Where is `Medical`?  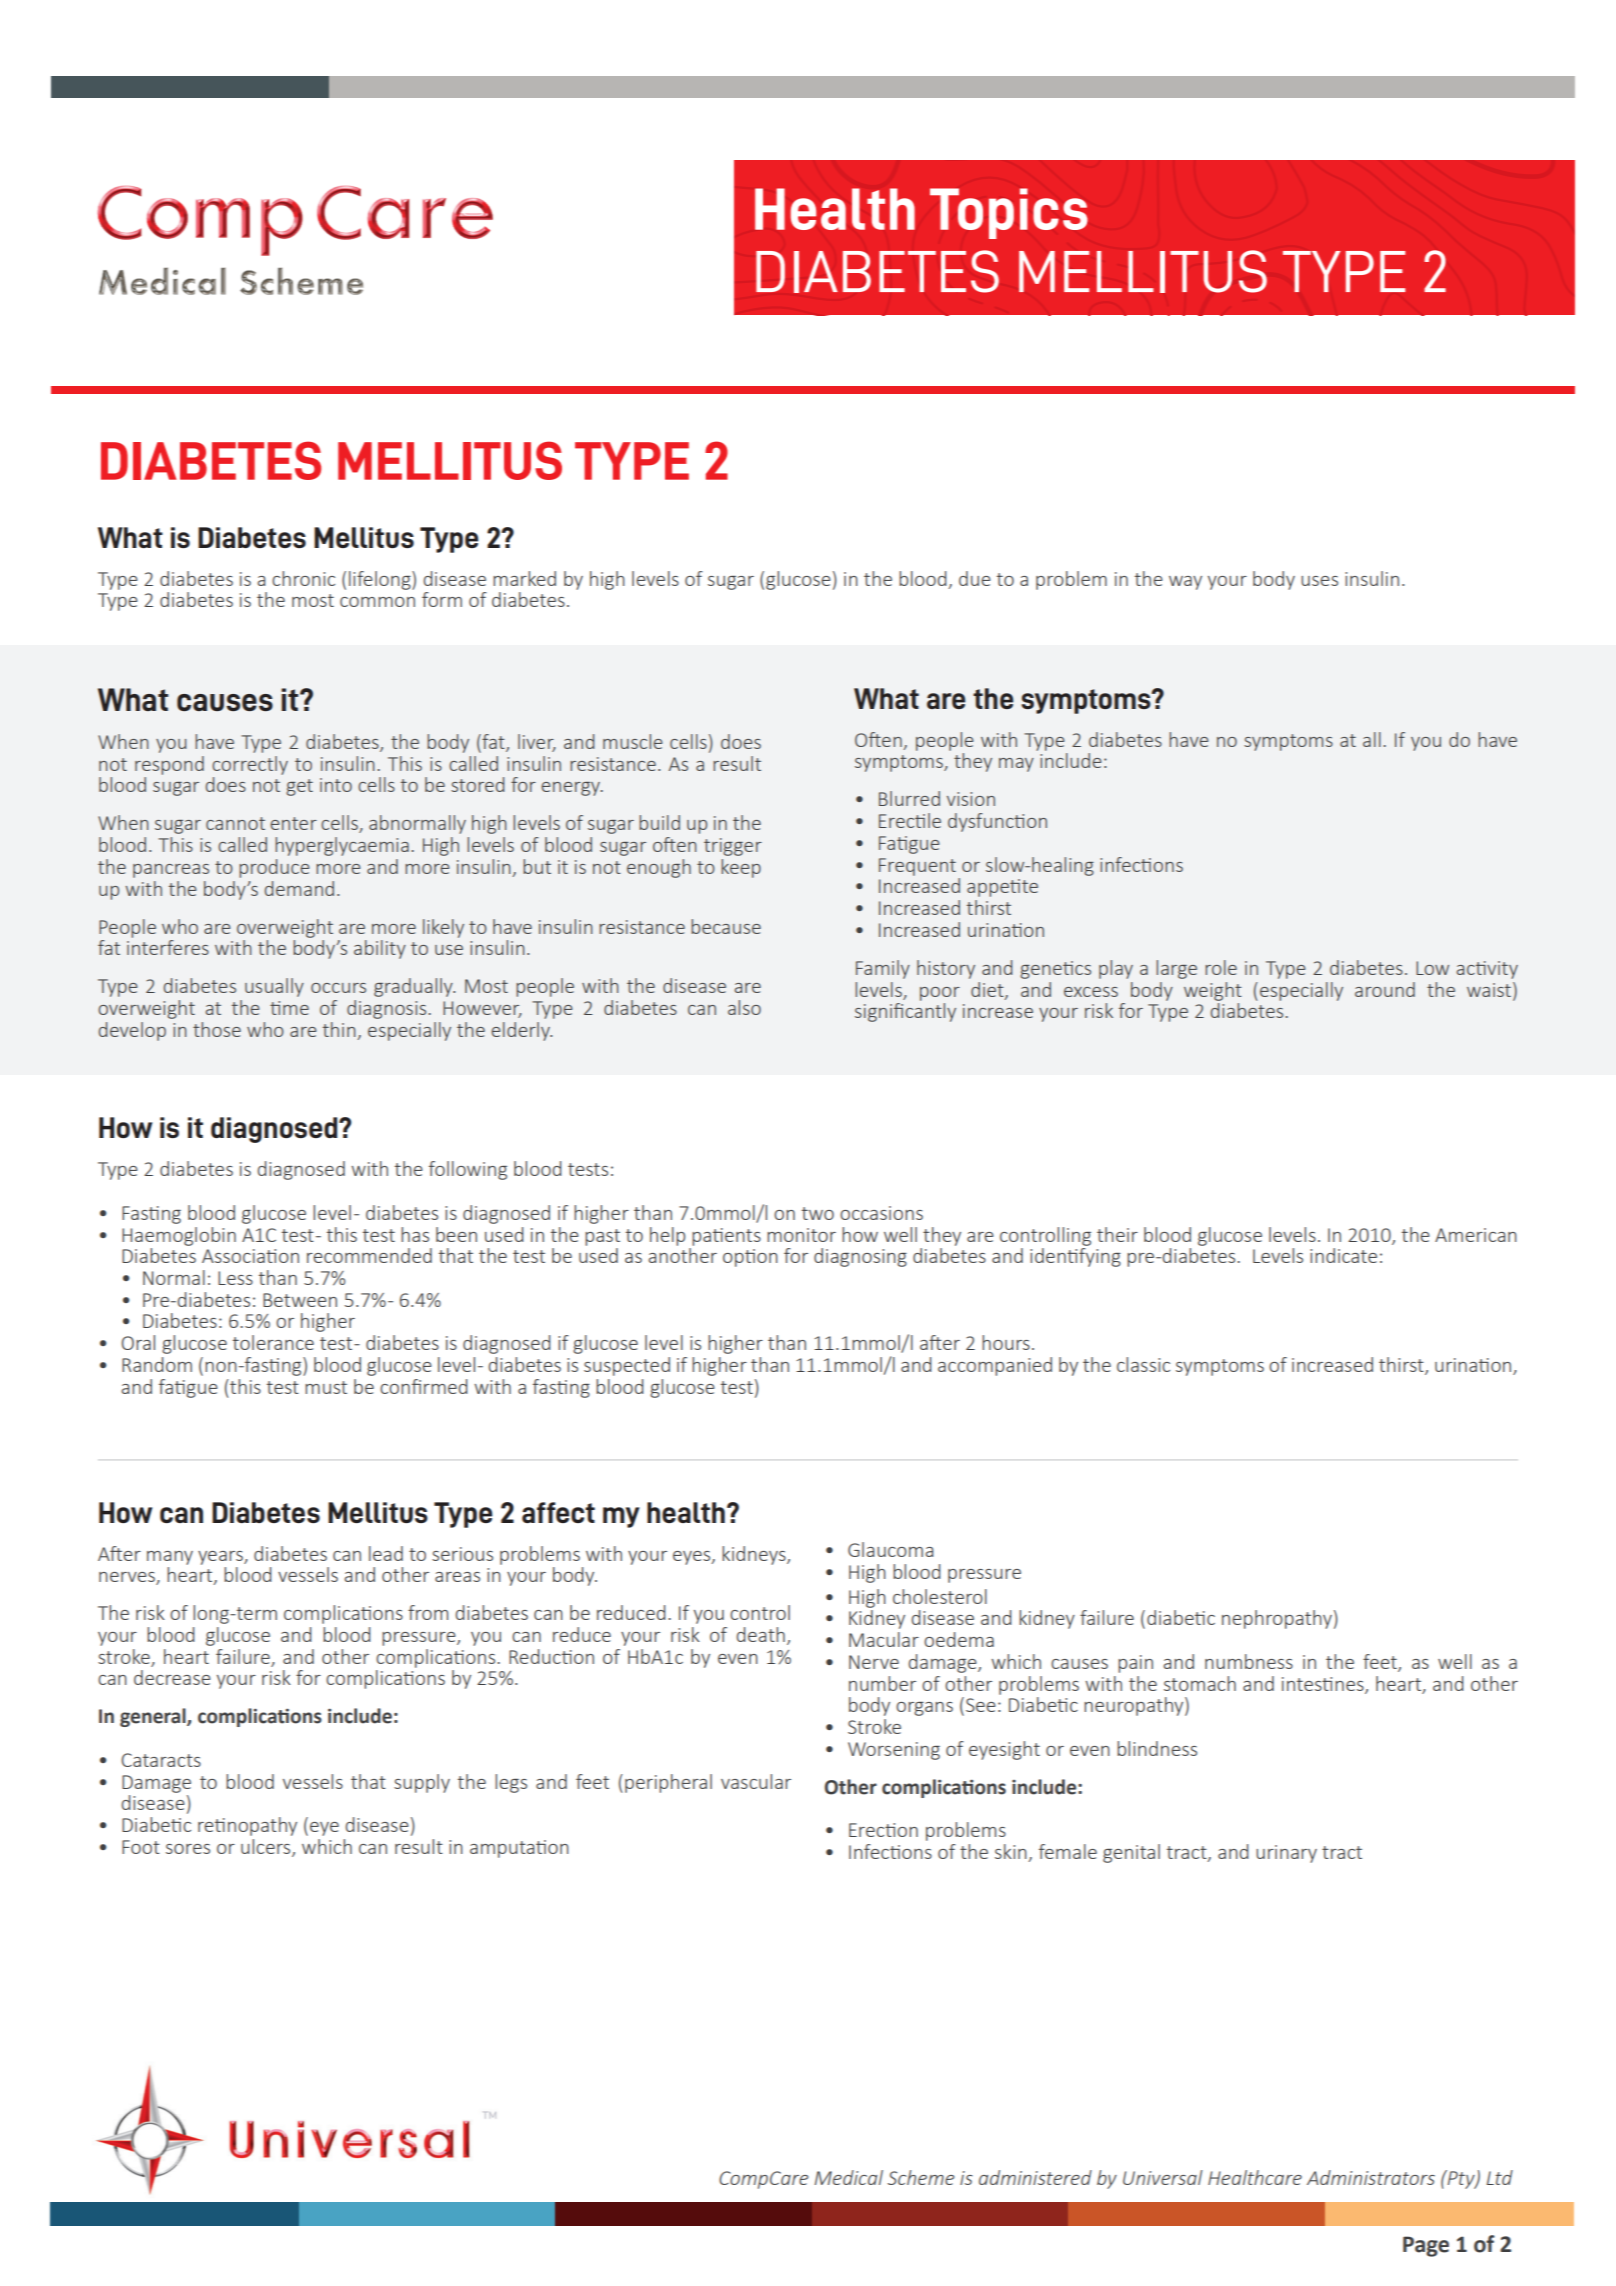 Medical is located at coordinates (848, 2177).
